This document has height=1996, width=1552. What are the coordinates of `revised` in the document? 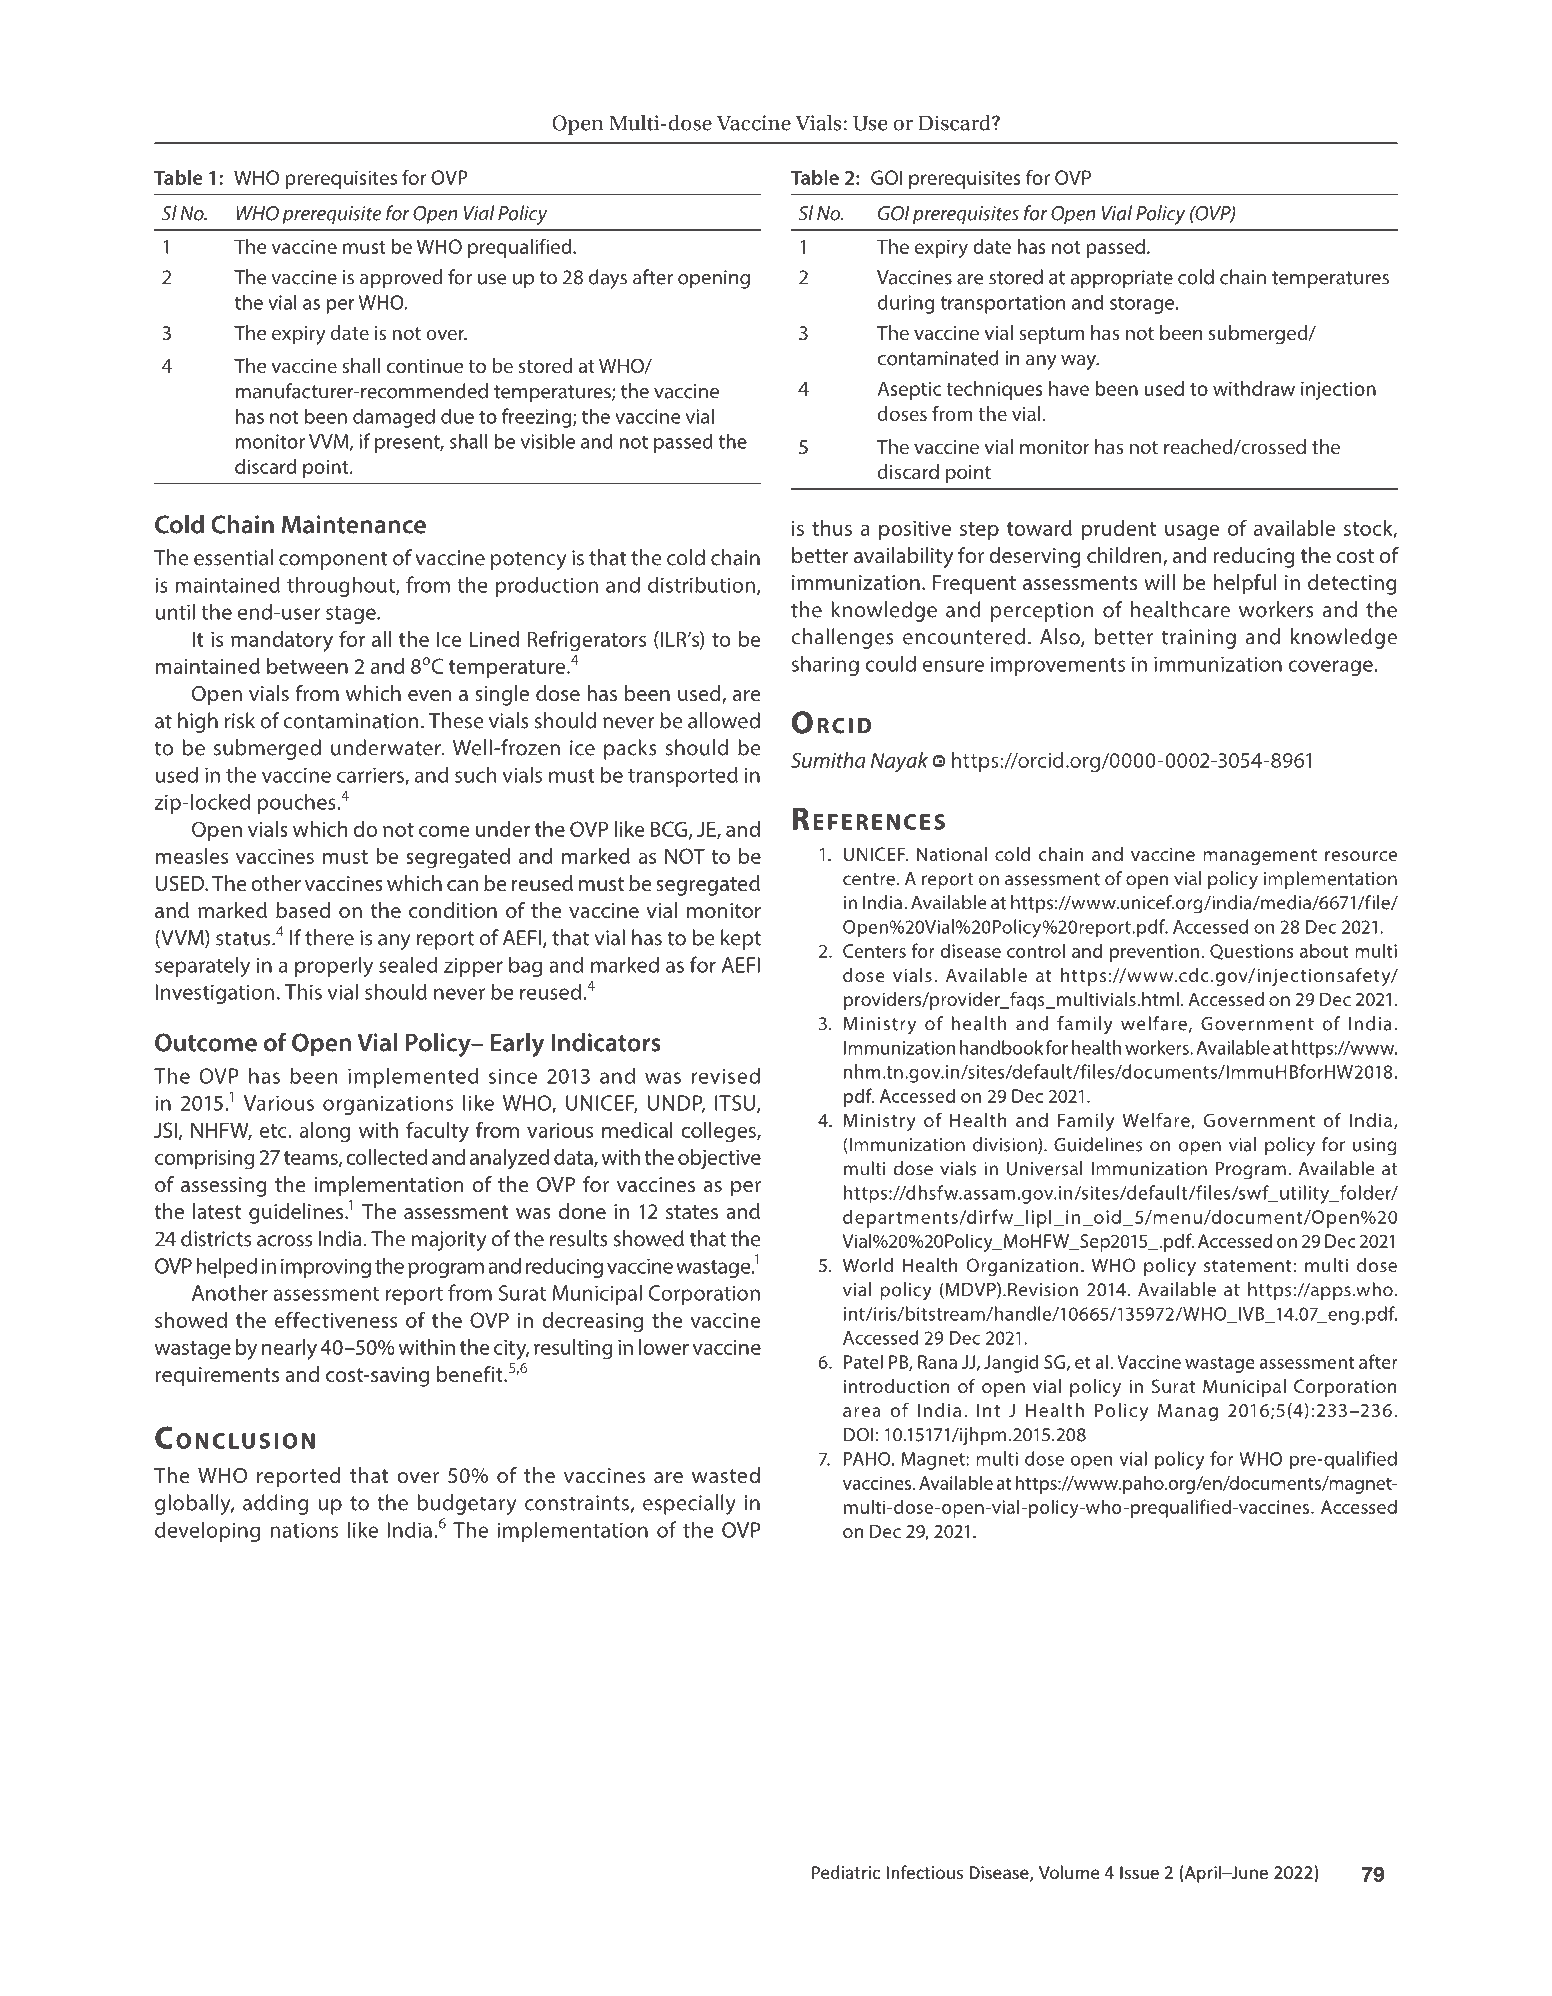 It's located at (726, 1075).
